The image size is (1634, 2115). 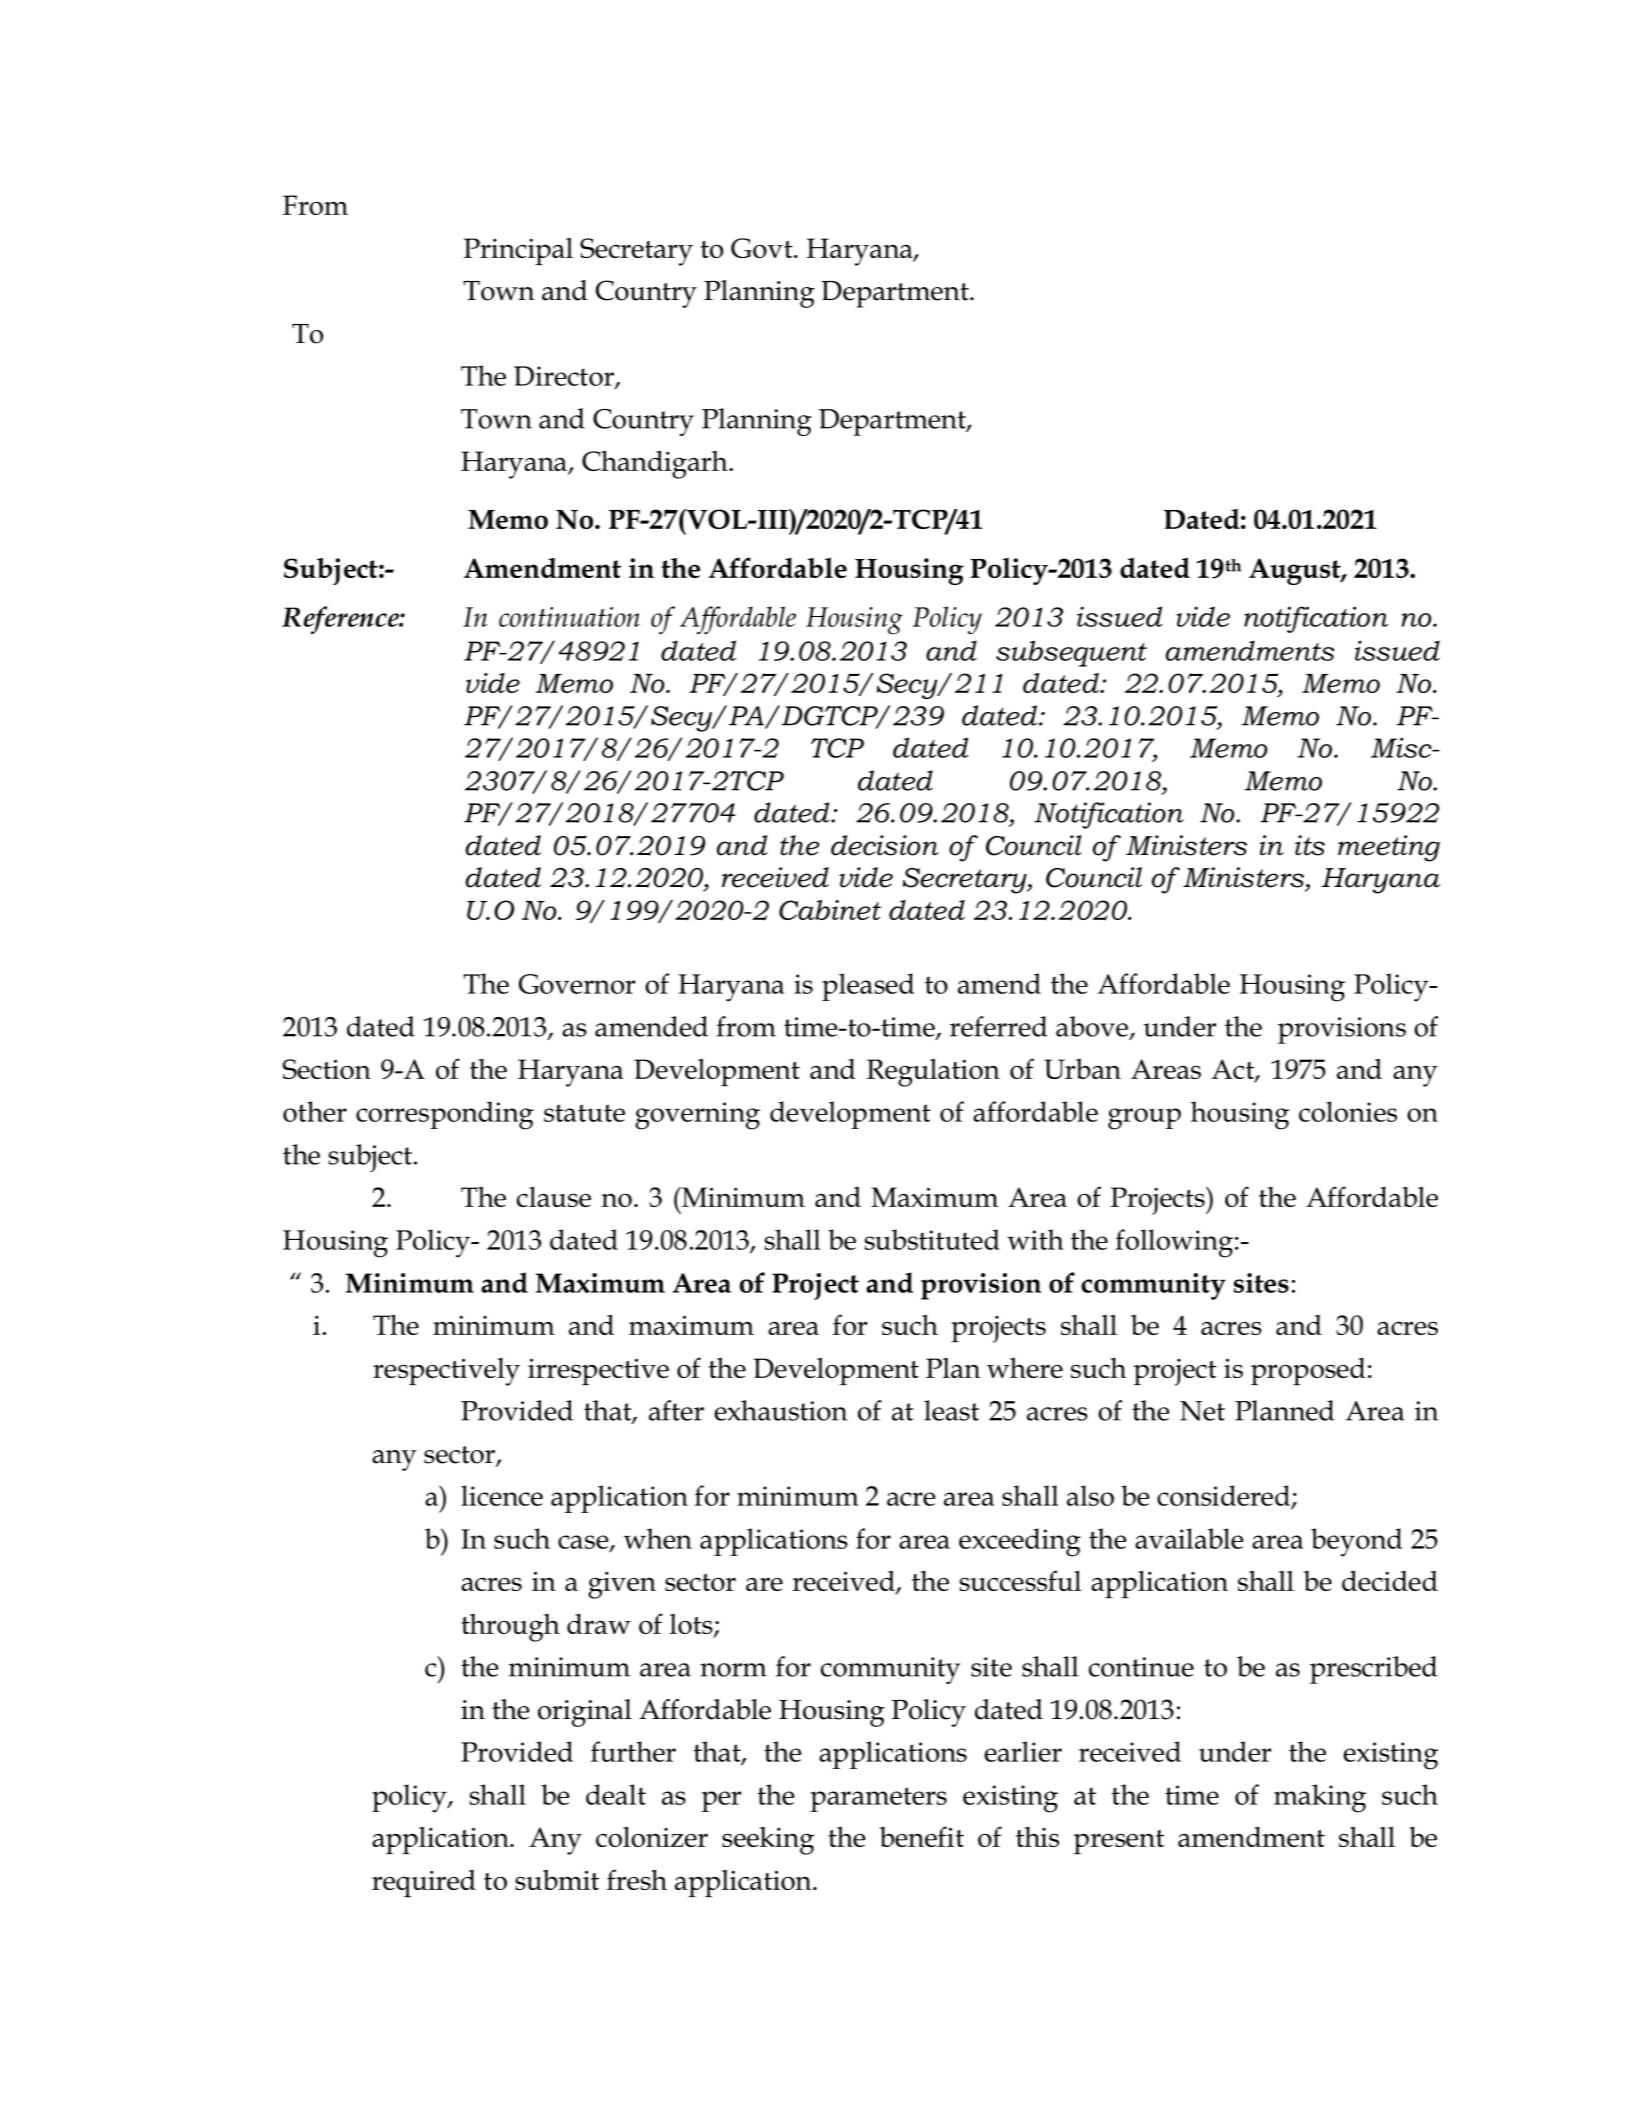 What do you see at coordinates (763, 248) in the screenshot?
I see `Govt` at bounding box center [763, 248].
